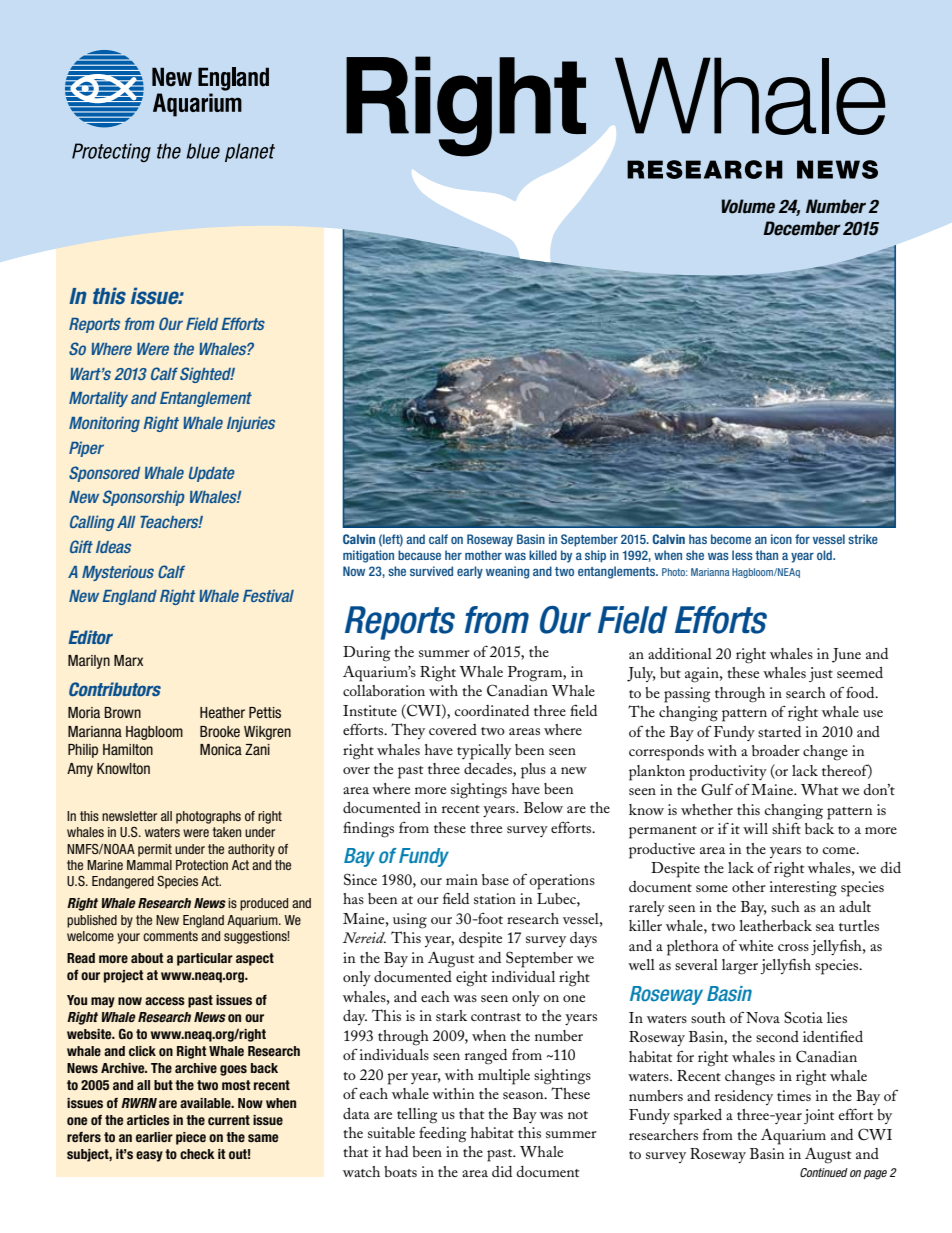 This image has height=1233, width=952. I want to click on Ideas, so click(113, 547).
